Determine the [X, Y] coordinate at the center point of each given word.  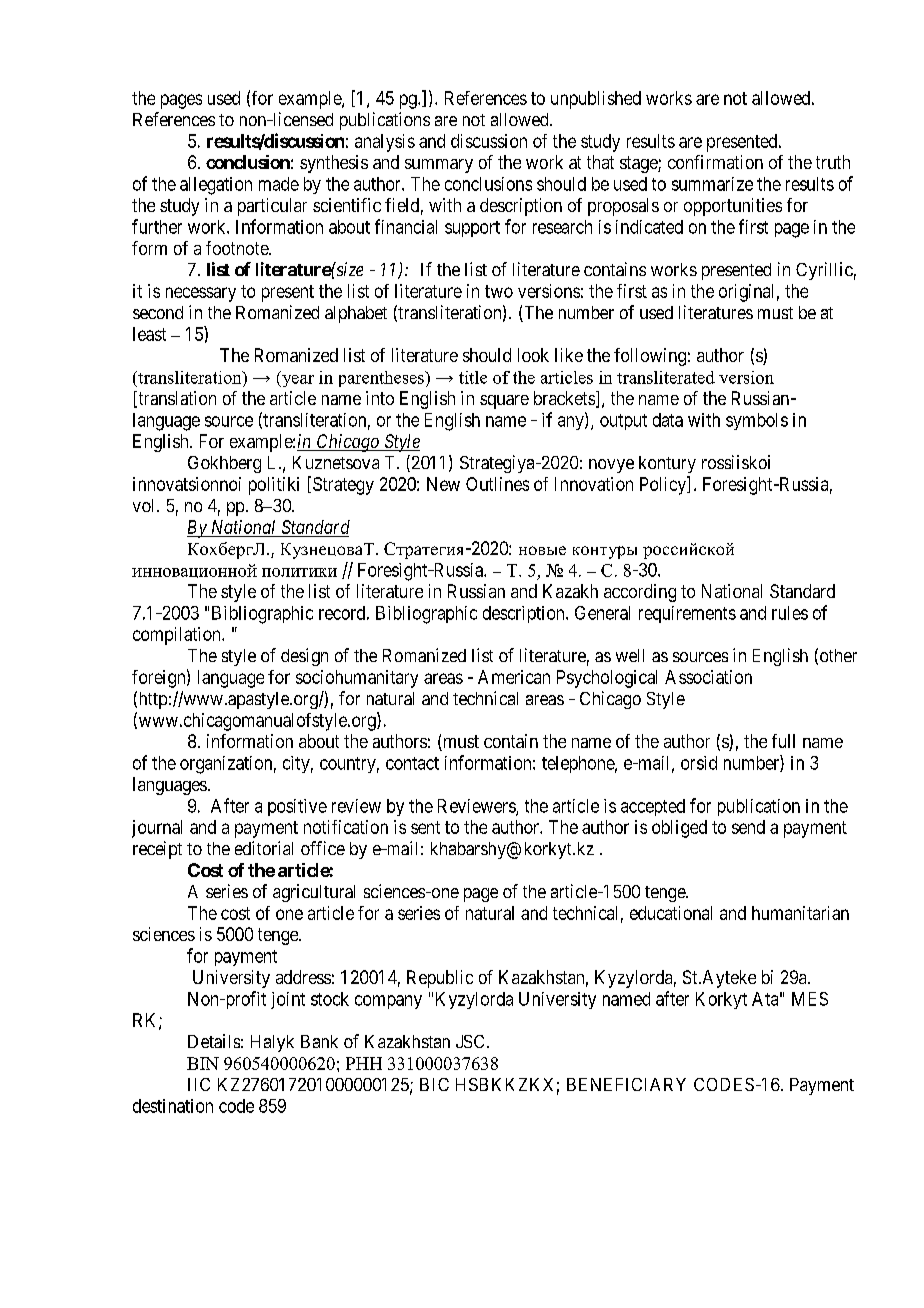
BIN [203, 1063]
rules [790, 613]
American [514, 677]
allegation [216, 186]
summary [439, 166]
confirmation [715, 162]
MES [810, 999]
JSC [470, 1041]
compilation [178, 636]
